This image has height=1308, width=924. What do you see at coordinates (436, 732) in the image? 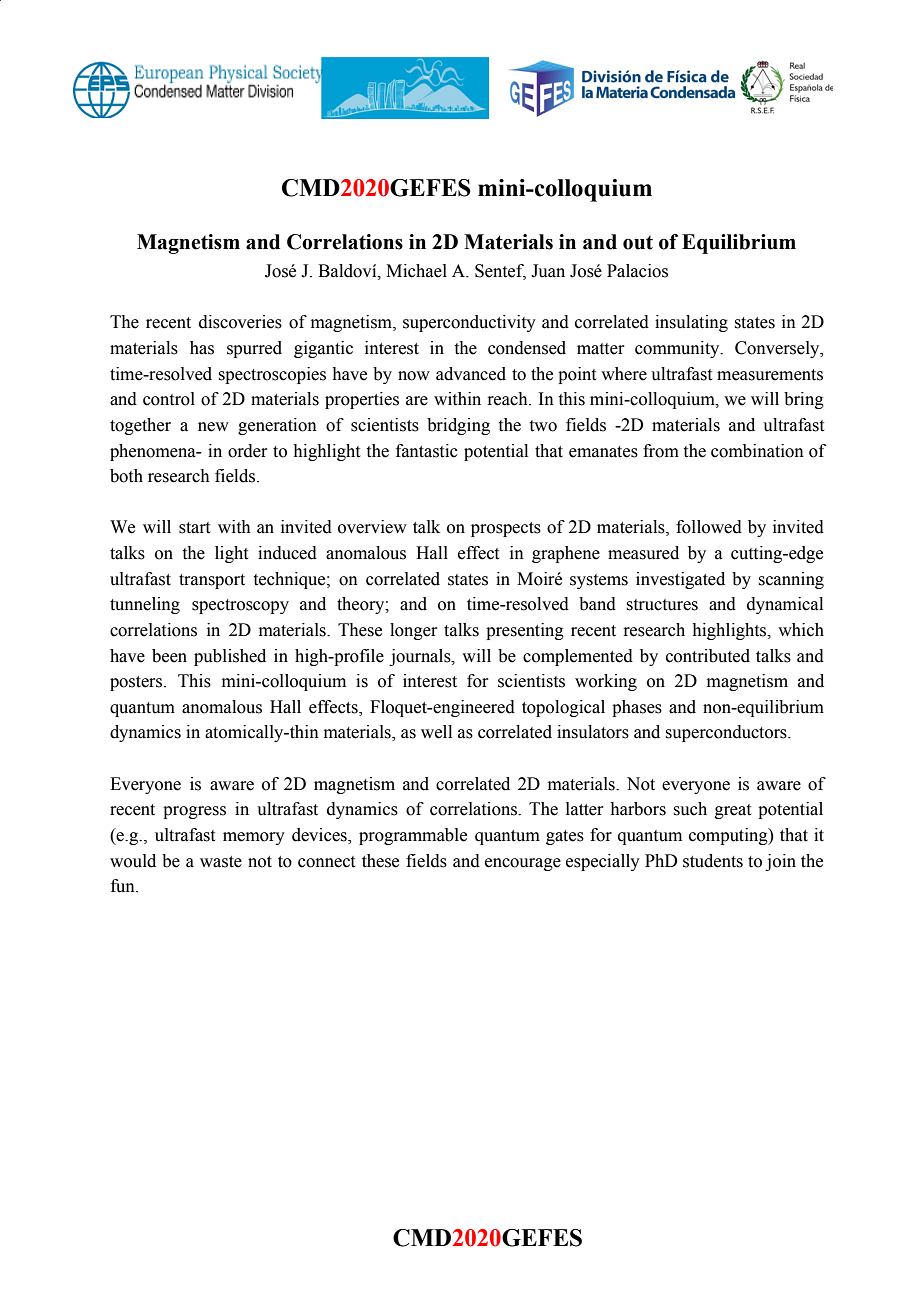
I see `well` at bounding box center [436, 732].
